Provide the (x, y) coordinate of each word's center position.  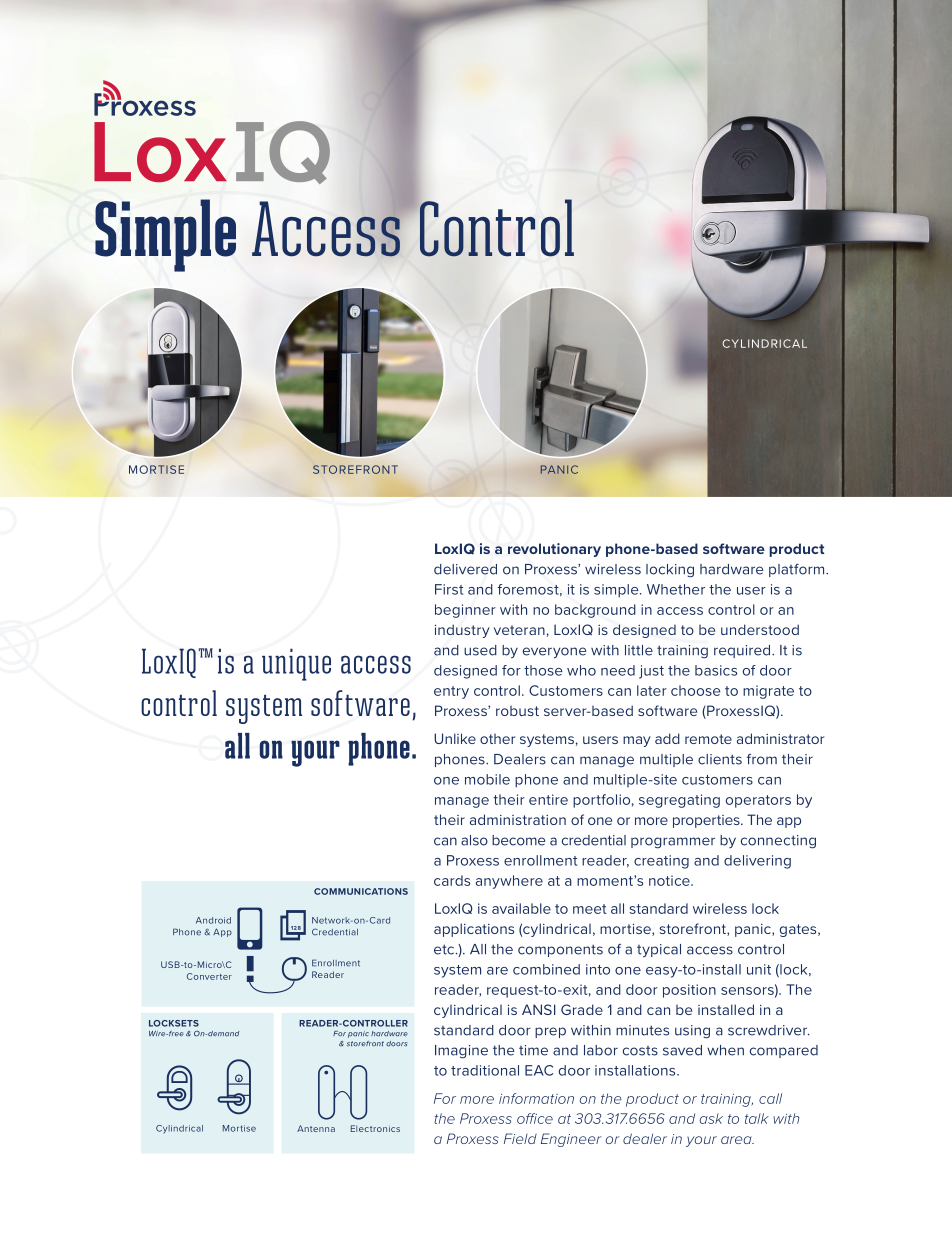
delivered (465, 569)
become (518, 840)
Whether (676, 589)
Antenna (316, 1128)
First (449, 589)
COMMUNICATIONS (361, 891)
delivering (757, 862)
